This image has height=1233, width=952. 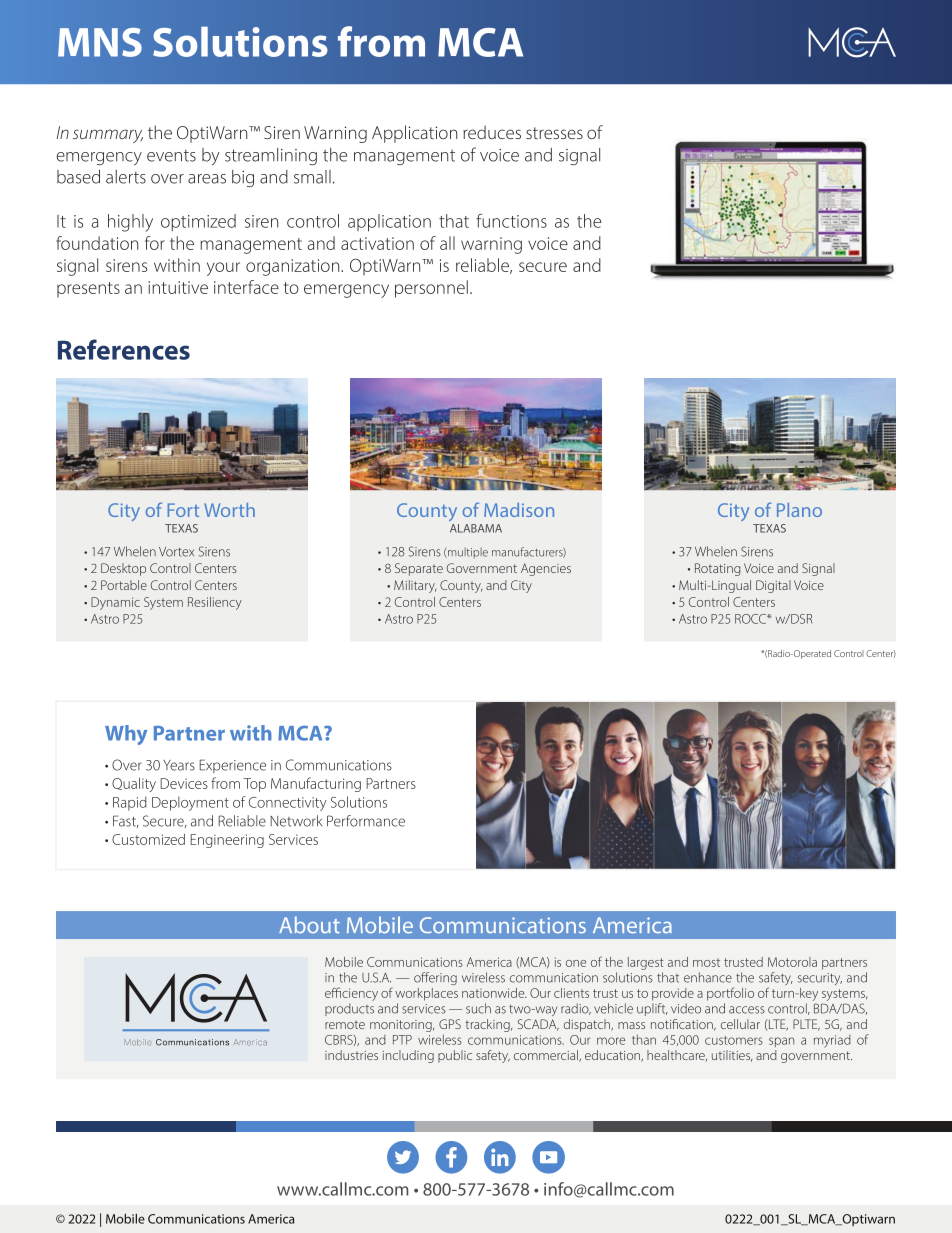 What do you see at coordinates (126, 735) in the image?
I see `Why` at bounding box center [126, 735].
